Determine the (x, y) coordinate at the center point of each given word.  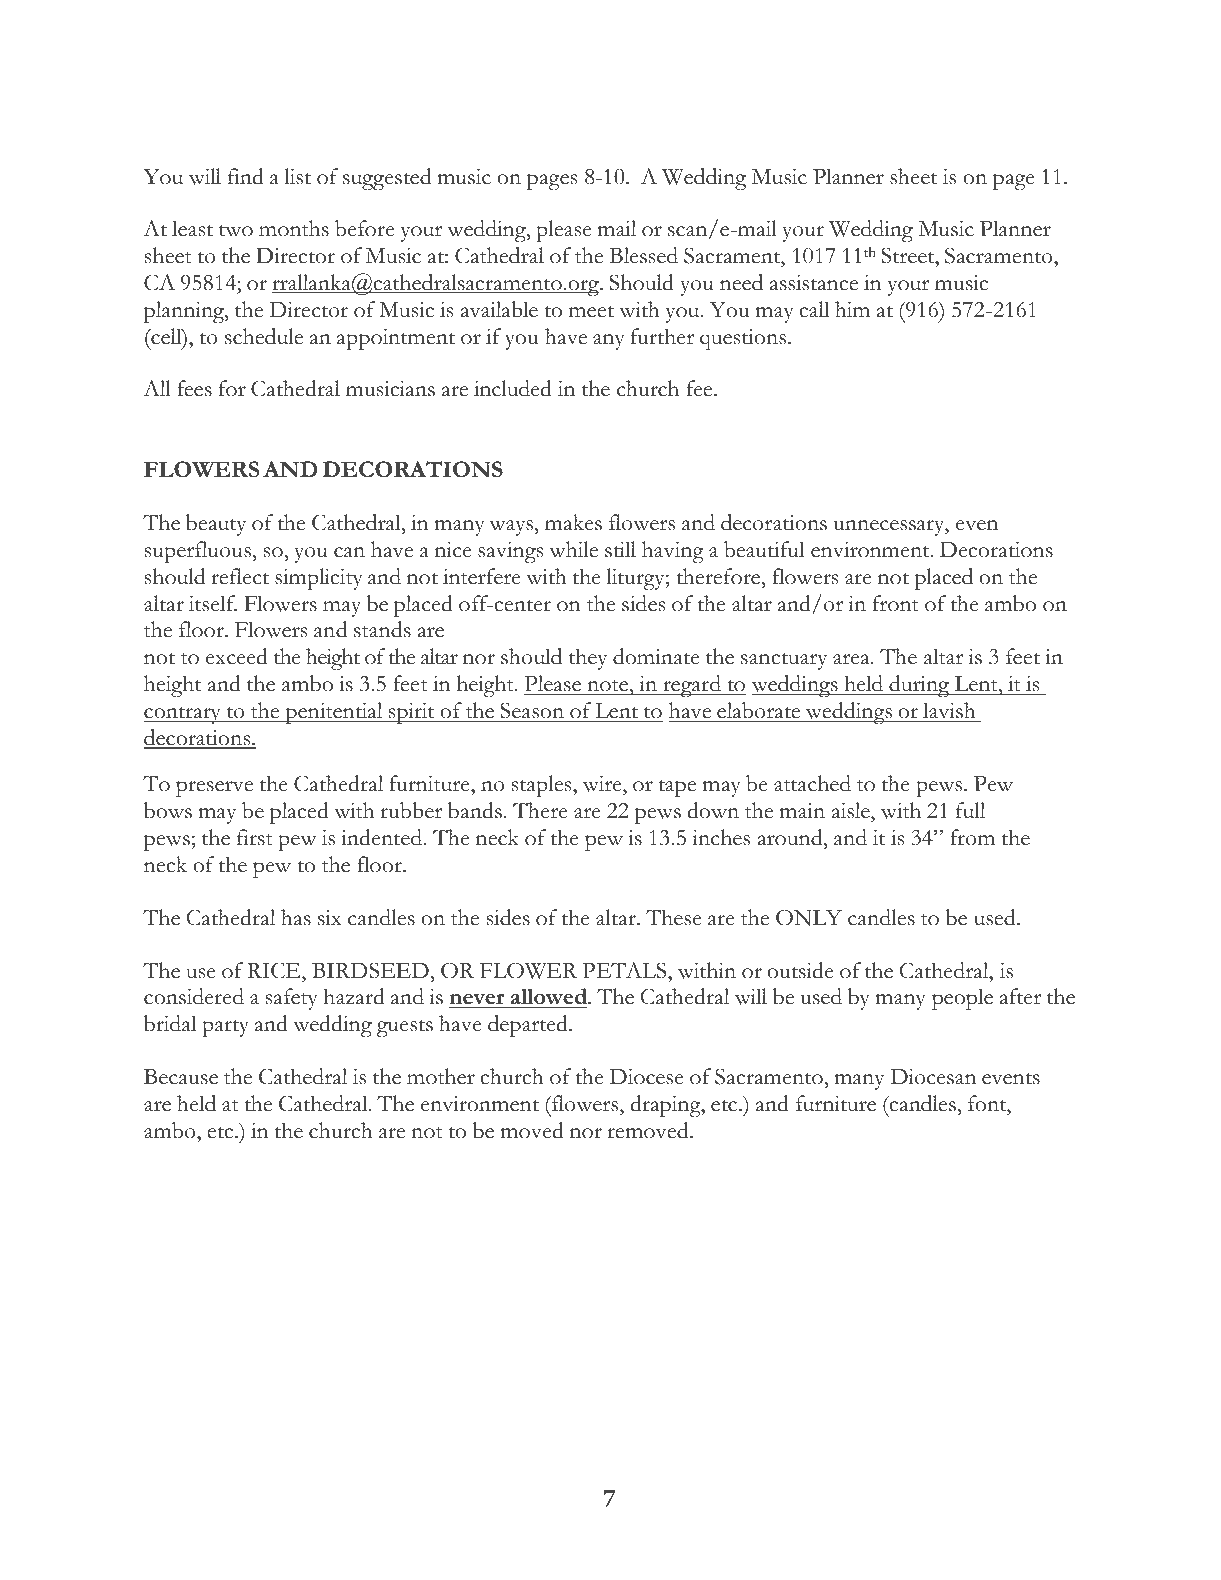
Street (909, 255)
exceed (237, 656)
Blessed (643, 255)
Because (181, 1077)
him (852, 309)
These (674, 917)
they (588, 659)
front (896, 603)
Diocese (647, 1076)
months (294, 228)
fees (194, 388)
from (972, 837)
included (513, 388)
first (255, 837)
